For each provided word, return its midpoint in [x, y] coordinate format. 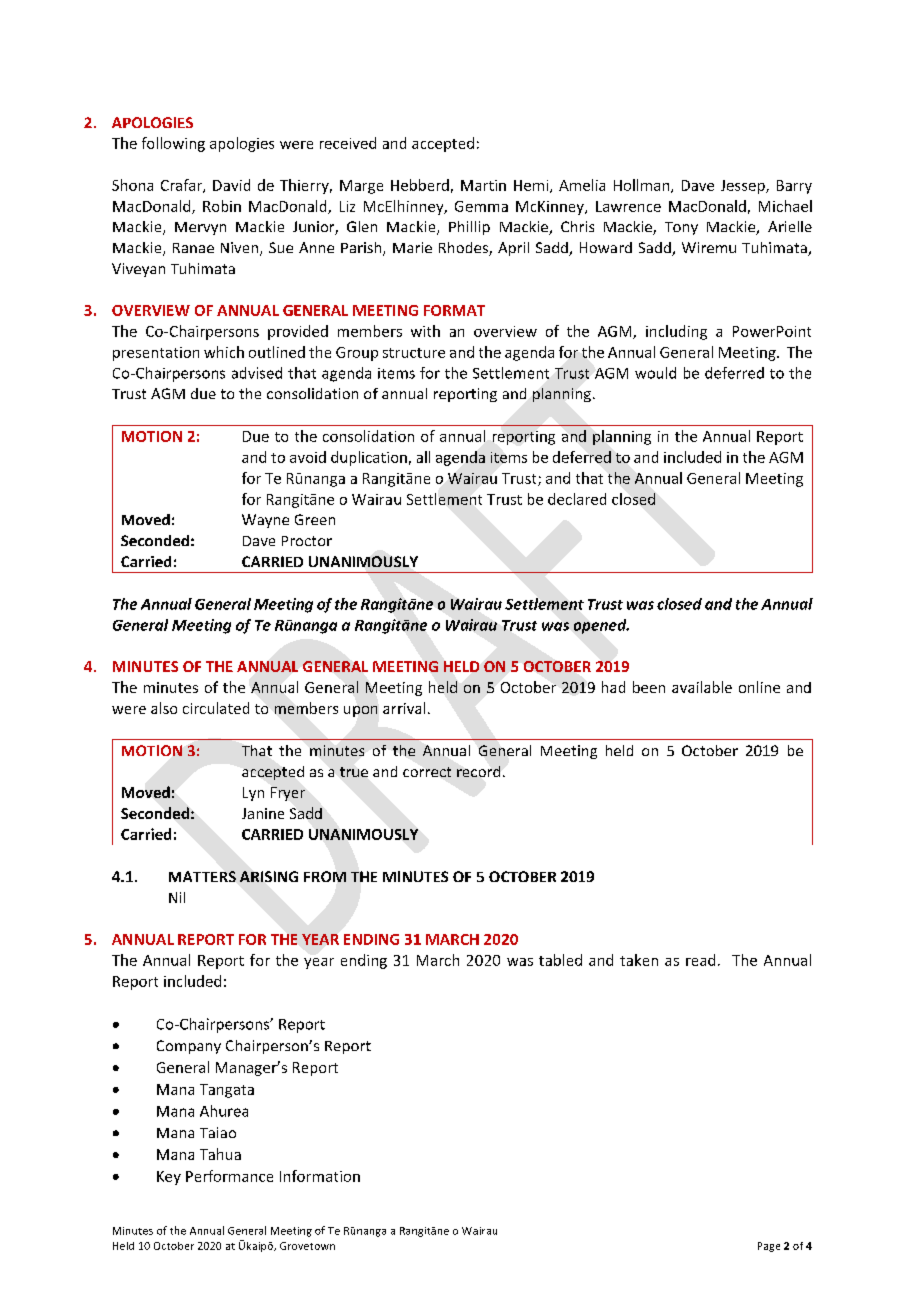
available [702, 687]
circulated [216, 708]
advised [257, 373]
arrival [404, 708]
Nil [177, 897]
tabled [560, 960]
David [231, 185]
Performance [229, 1176]
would [655, 373]
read [700, 960]
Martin [483, 185]
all [423, 457]
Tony [681, 228]
